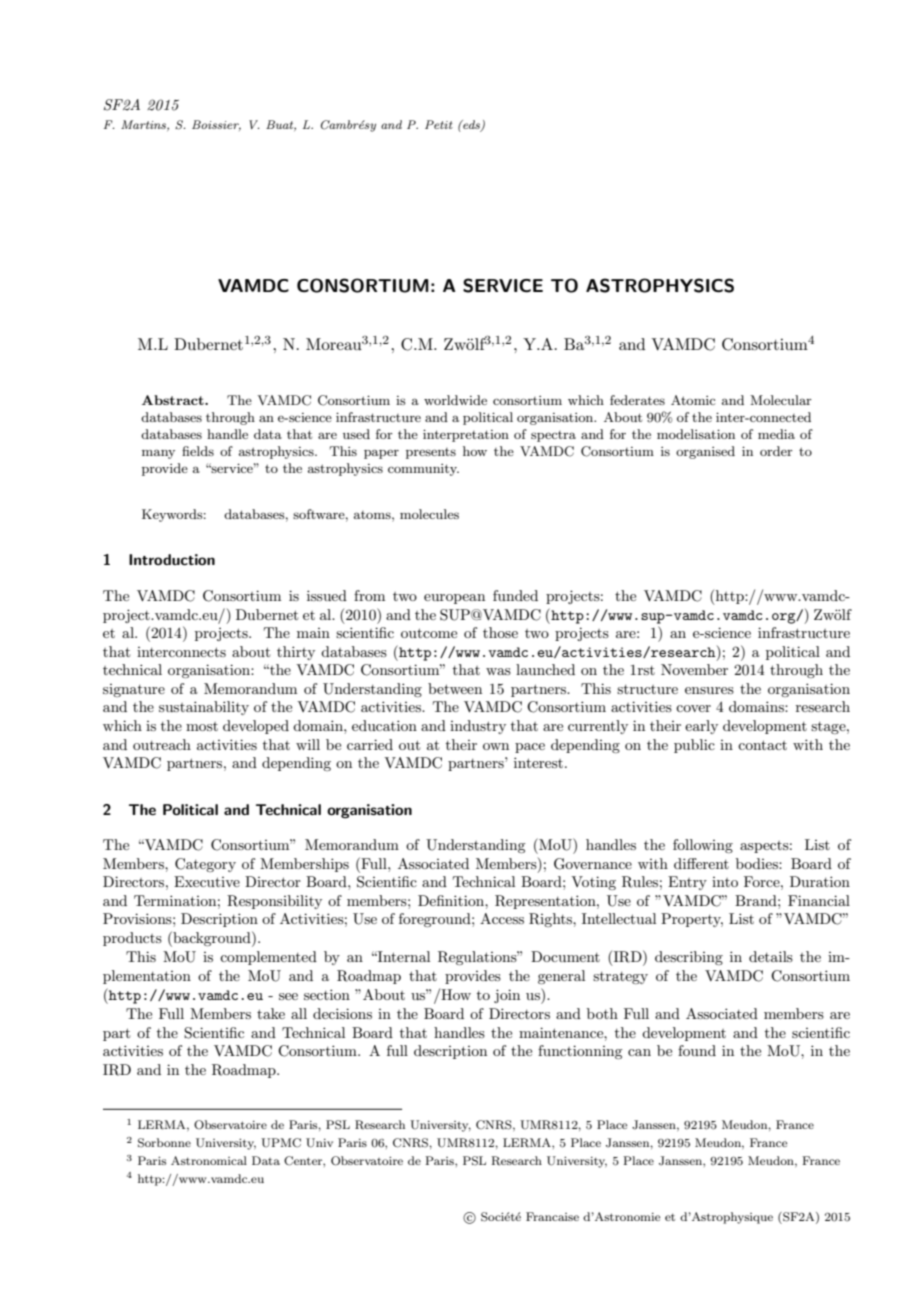 The image size is (924, 1308). Describe the element at coordinates (471, 126) in the page. I see `eds` at that location.
